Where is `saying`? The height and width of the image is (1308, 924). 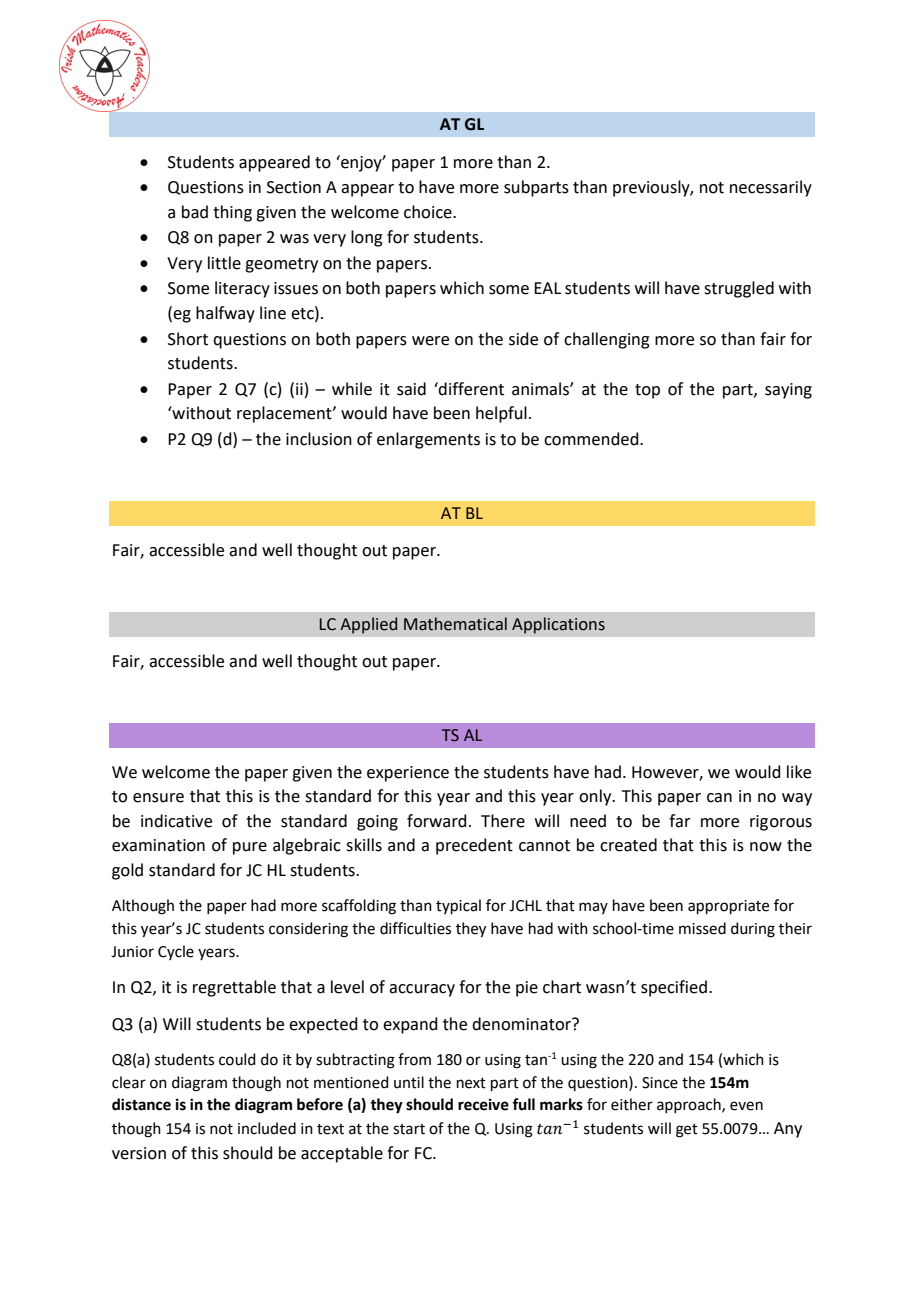 saying is located at coordinates (788, 391).
